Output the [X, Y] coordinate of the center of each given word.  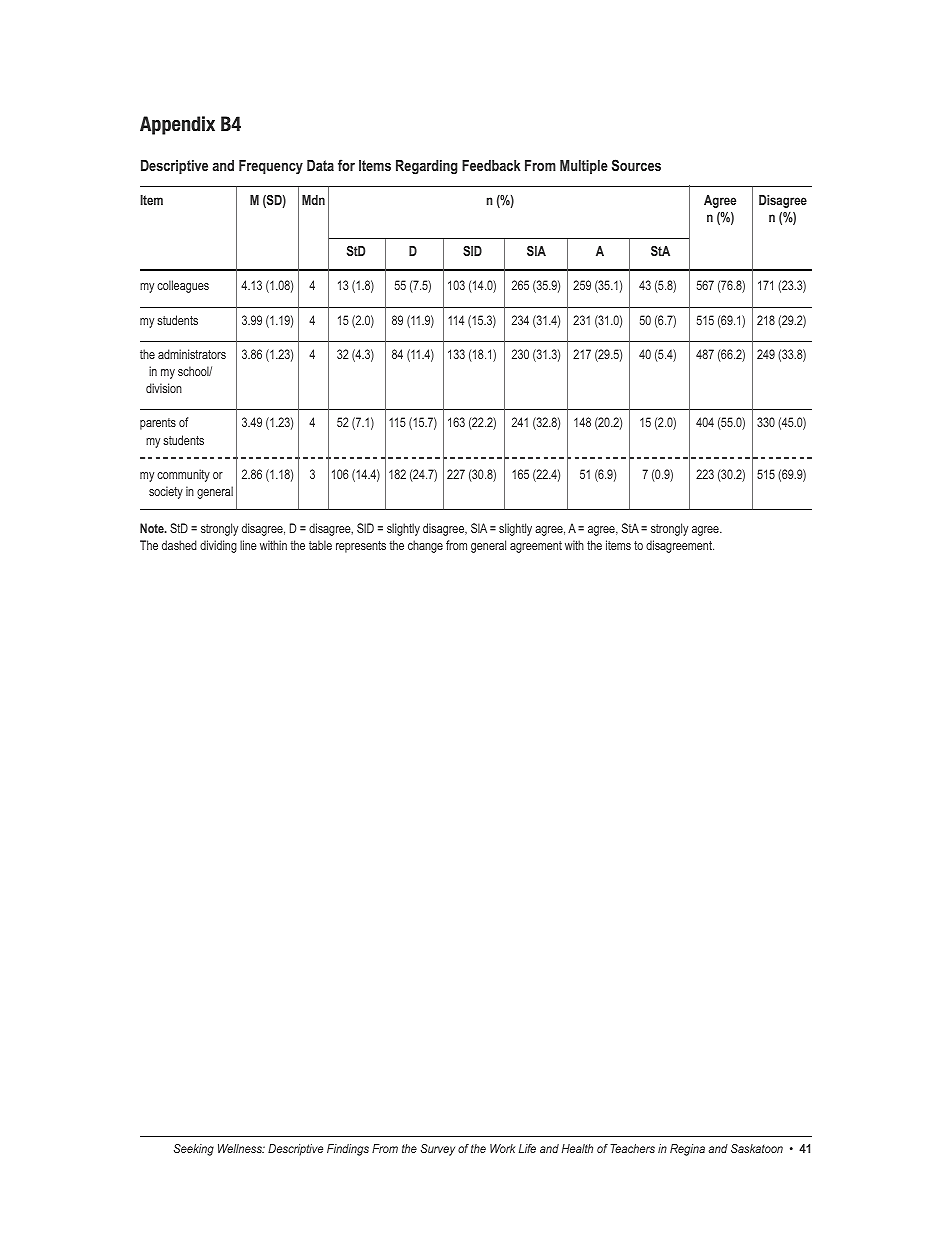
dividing [218, 546]
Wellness [241, 1148]
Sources [636, 165]
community [183, 475]
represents [361, 547]
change [425, 546]
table [320, 545]
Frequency [271, 167]
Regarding [427, 167]
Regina [687, 1150]
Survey [438, 1150]
